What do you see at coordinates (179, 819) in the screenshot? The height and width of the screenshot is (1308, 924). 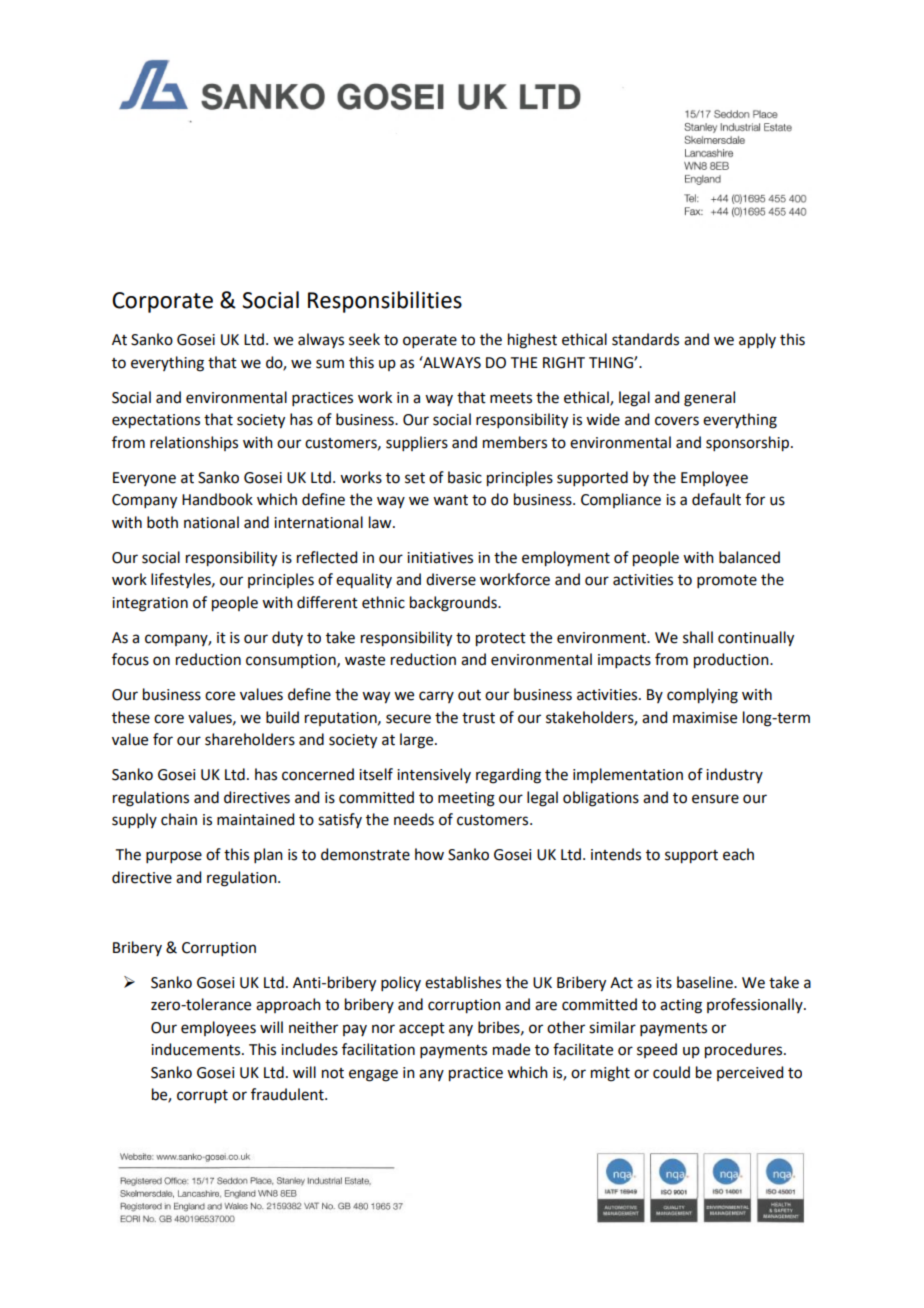 I see `chain` at bounding box center [179, 819].
